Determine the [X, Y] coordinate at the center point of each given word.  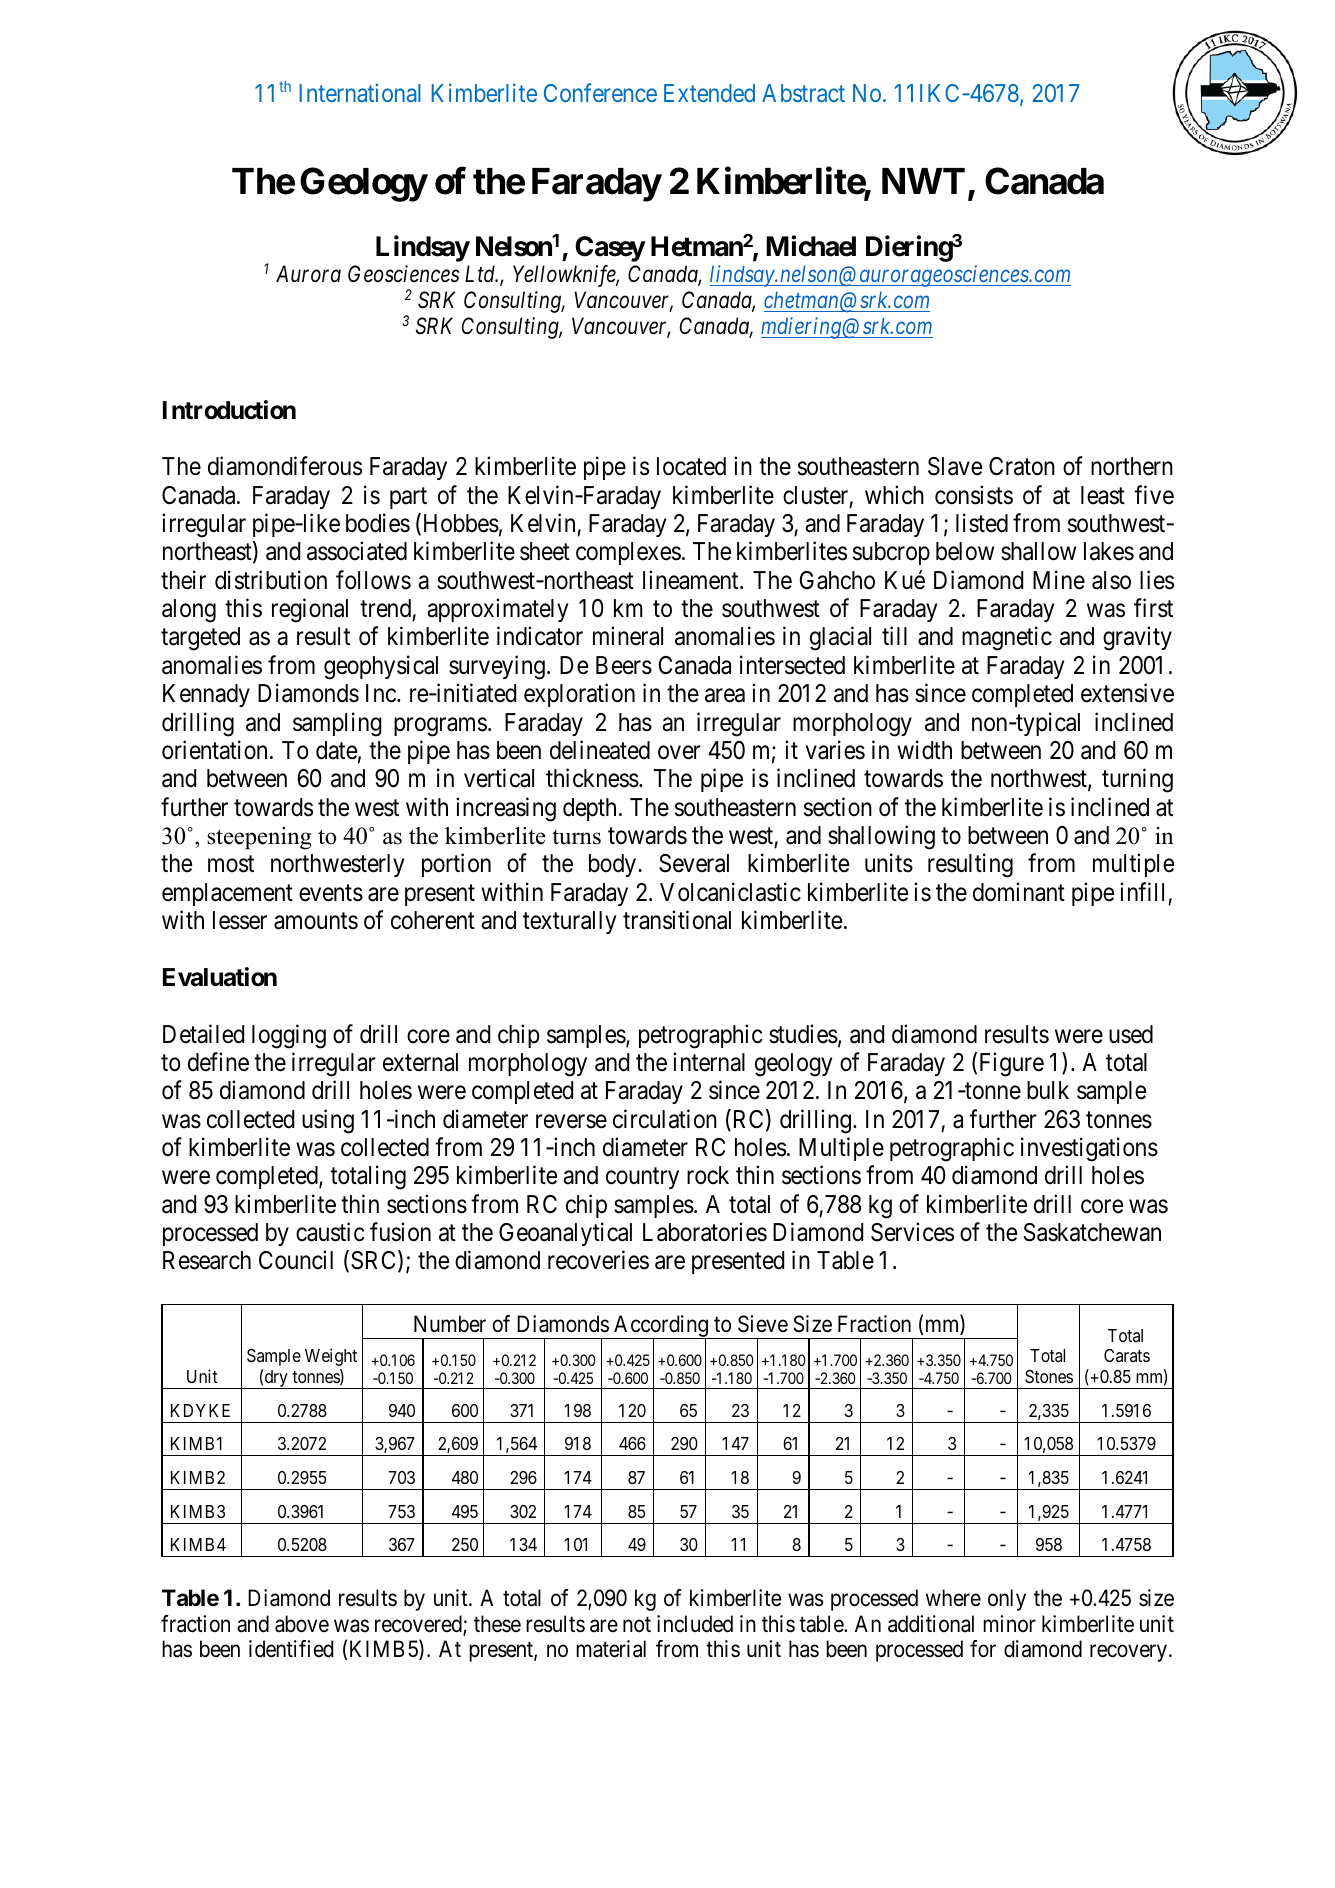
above [302, 1624]
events [331, 893]
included [695, 1624]
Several [694, 863]
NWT [923, 181]
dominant [1019, 892]
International [360, 93]
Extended [709, 93]
